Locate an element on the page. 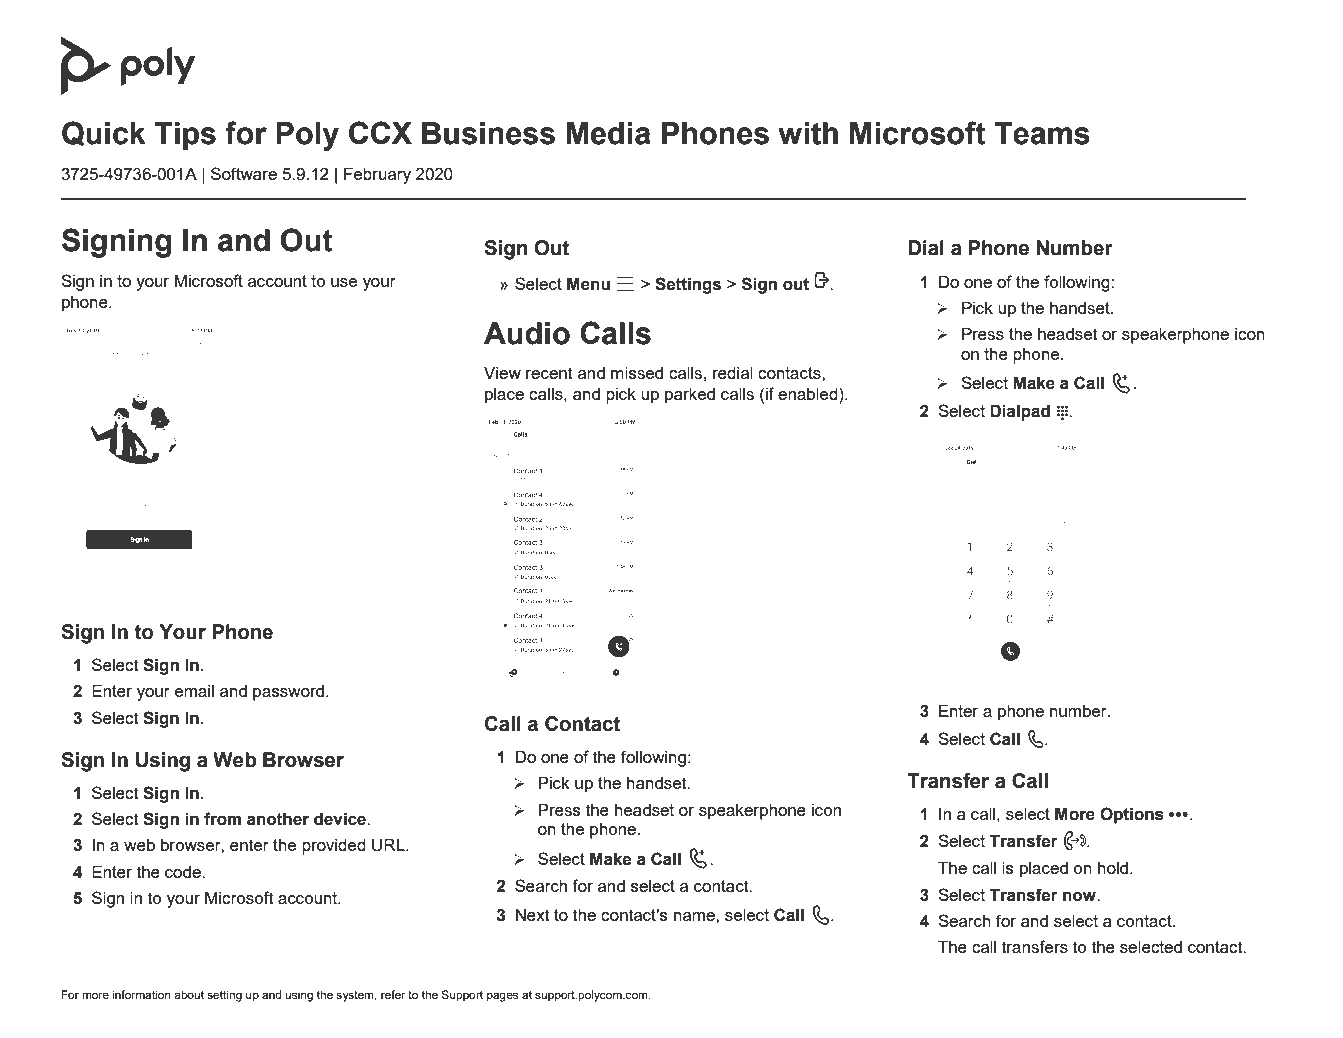 This document has width=1343, height=1038. pages is located at coordinates (502, 997).
